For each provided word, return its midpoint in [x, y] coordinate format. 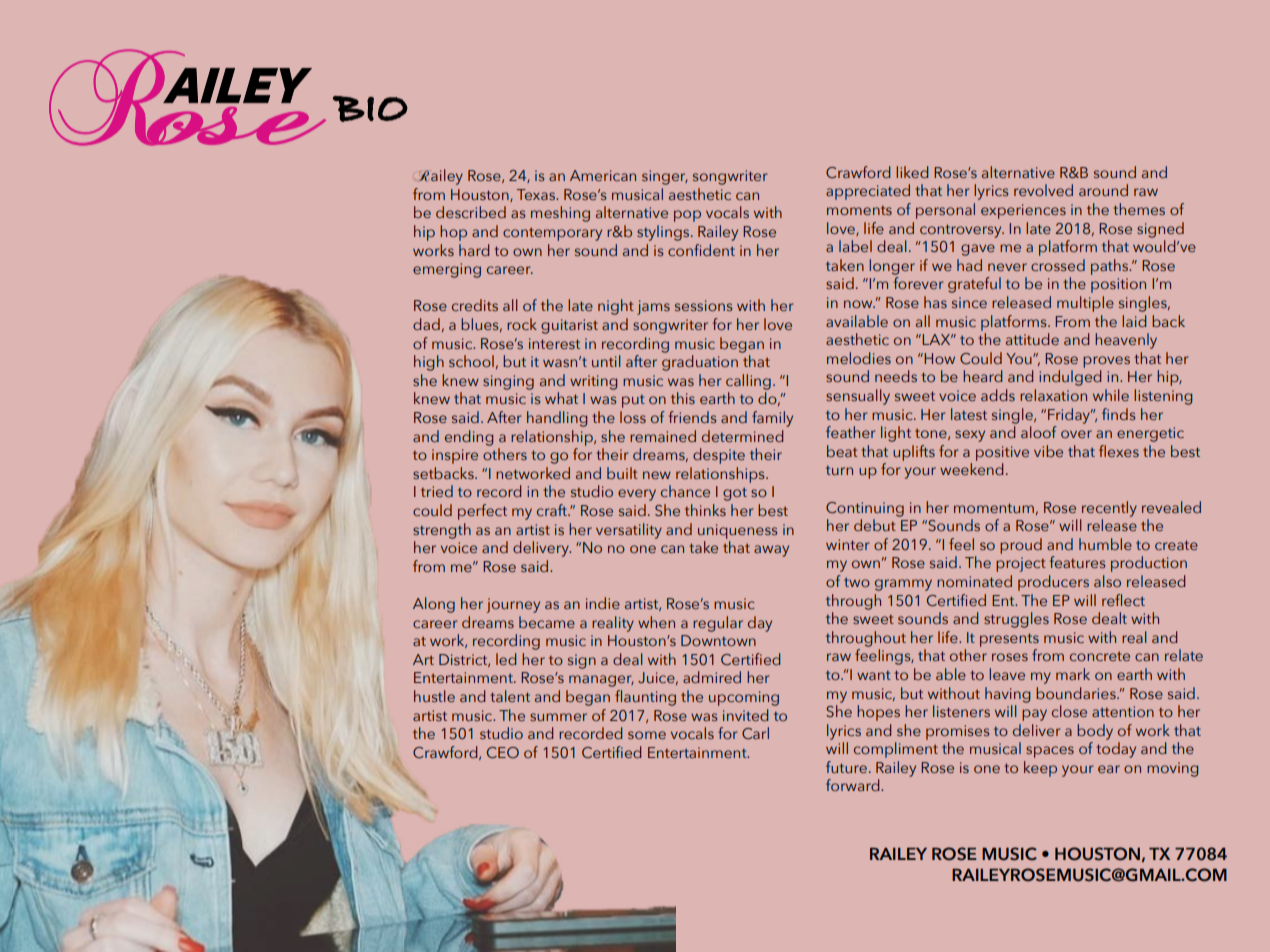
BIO [370, 109]
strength [442, 531]
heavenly [1126, 341]
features [1077, 562]
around [1103, 190]
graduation [700, 363]
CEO [503, 752]
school [471, 361]
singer [665, 177]
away [771, 551]
